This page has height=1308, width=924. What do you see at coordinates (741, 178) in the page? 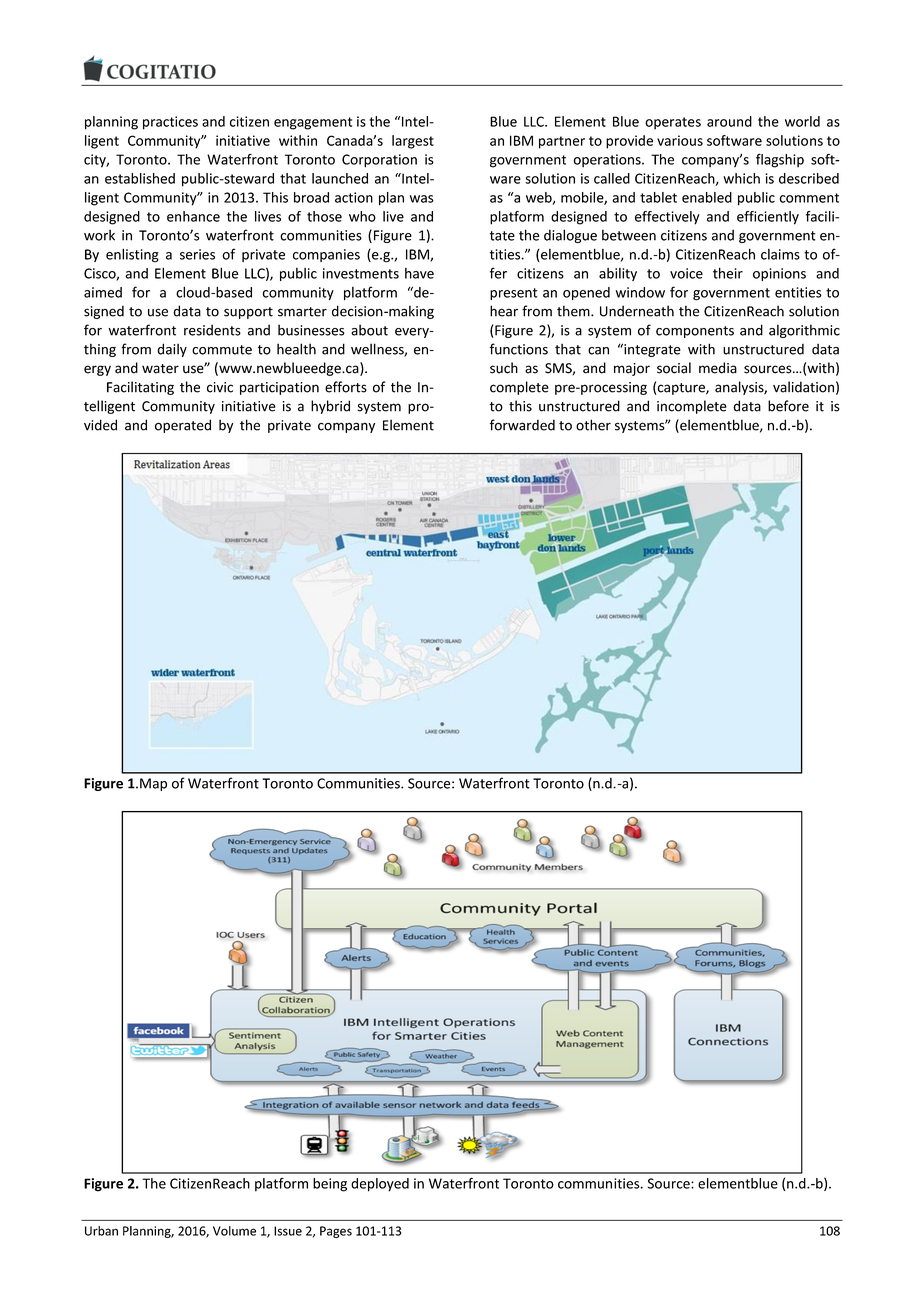
I see `which` at bounding box center [741, 178].
